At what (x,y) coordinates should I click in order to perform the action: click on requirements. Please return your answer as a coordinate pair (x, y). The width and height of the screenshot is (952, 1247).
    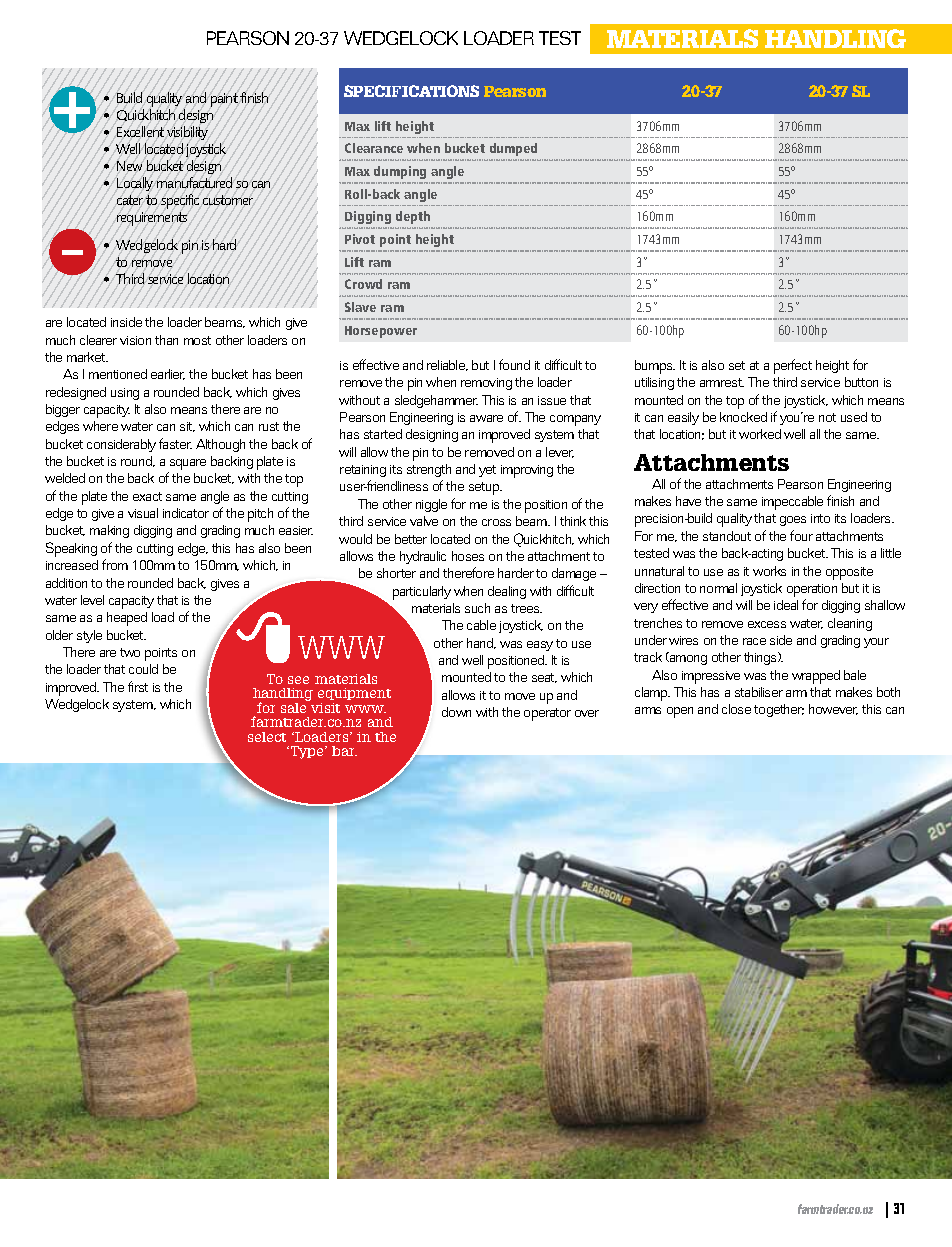
    Looking at the image, I should click on (152, 219).
